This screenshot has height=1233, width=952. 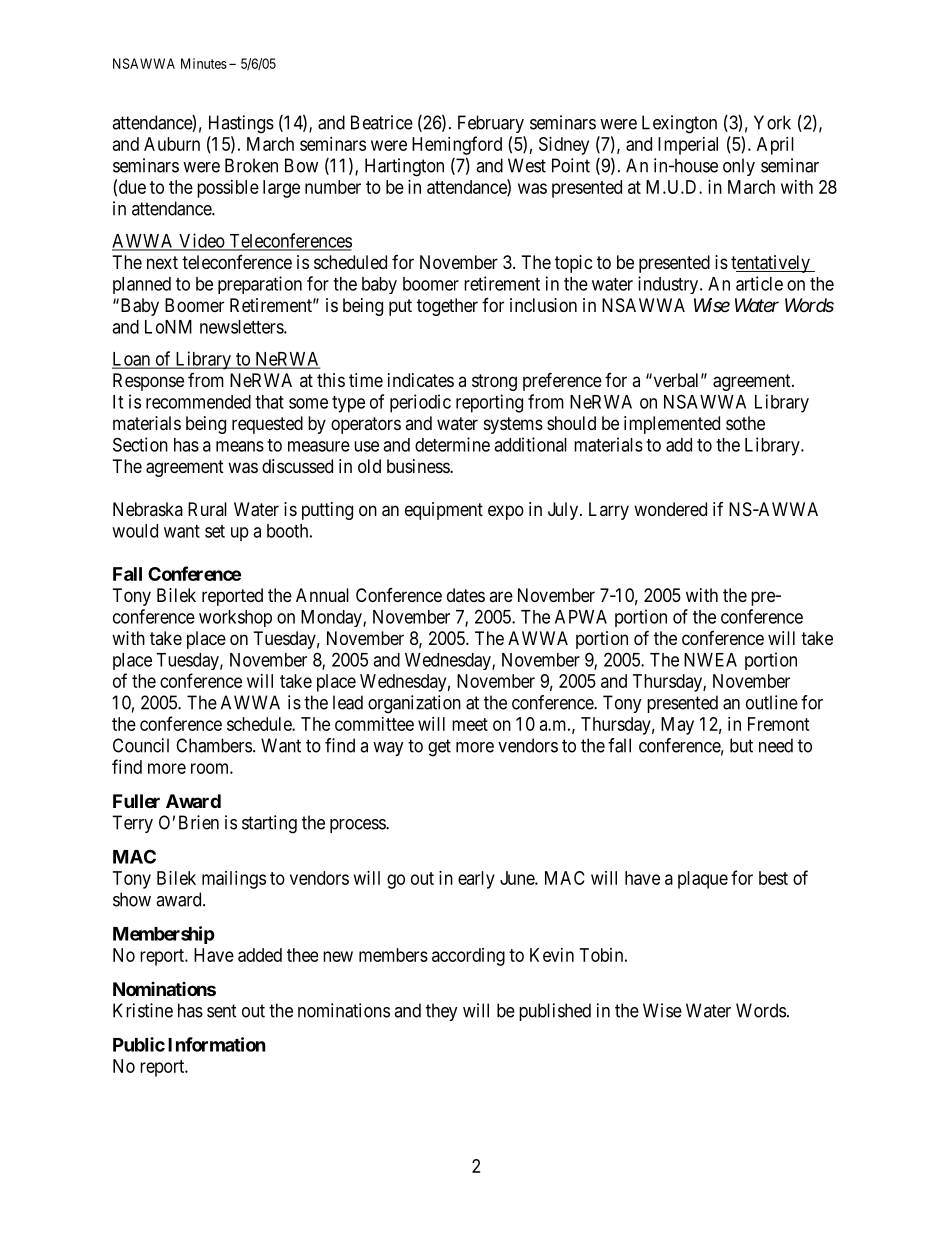 What do you see at coordinates (491, 124) in the screenshot?
I see `February` at bounding box center [491, 124].
